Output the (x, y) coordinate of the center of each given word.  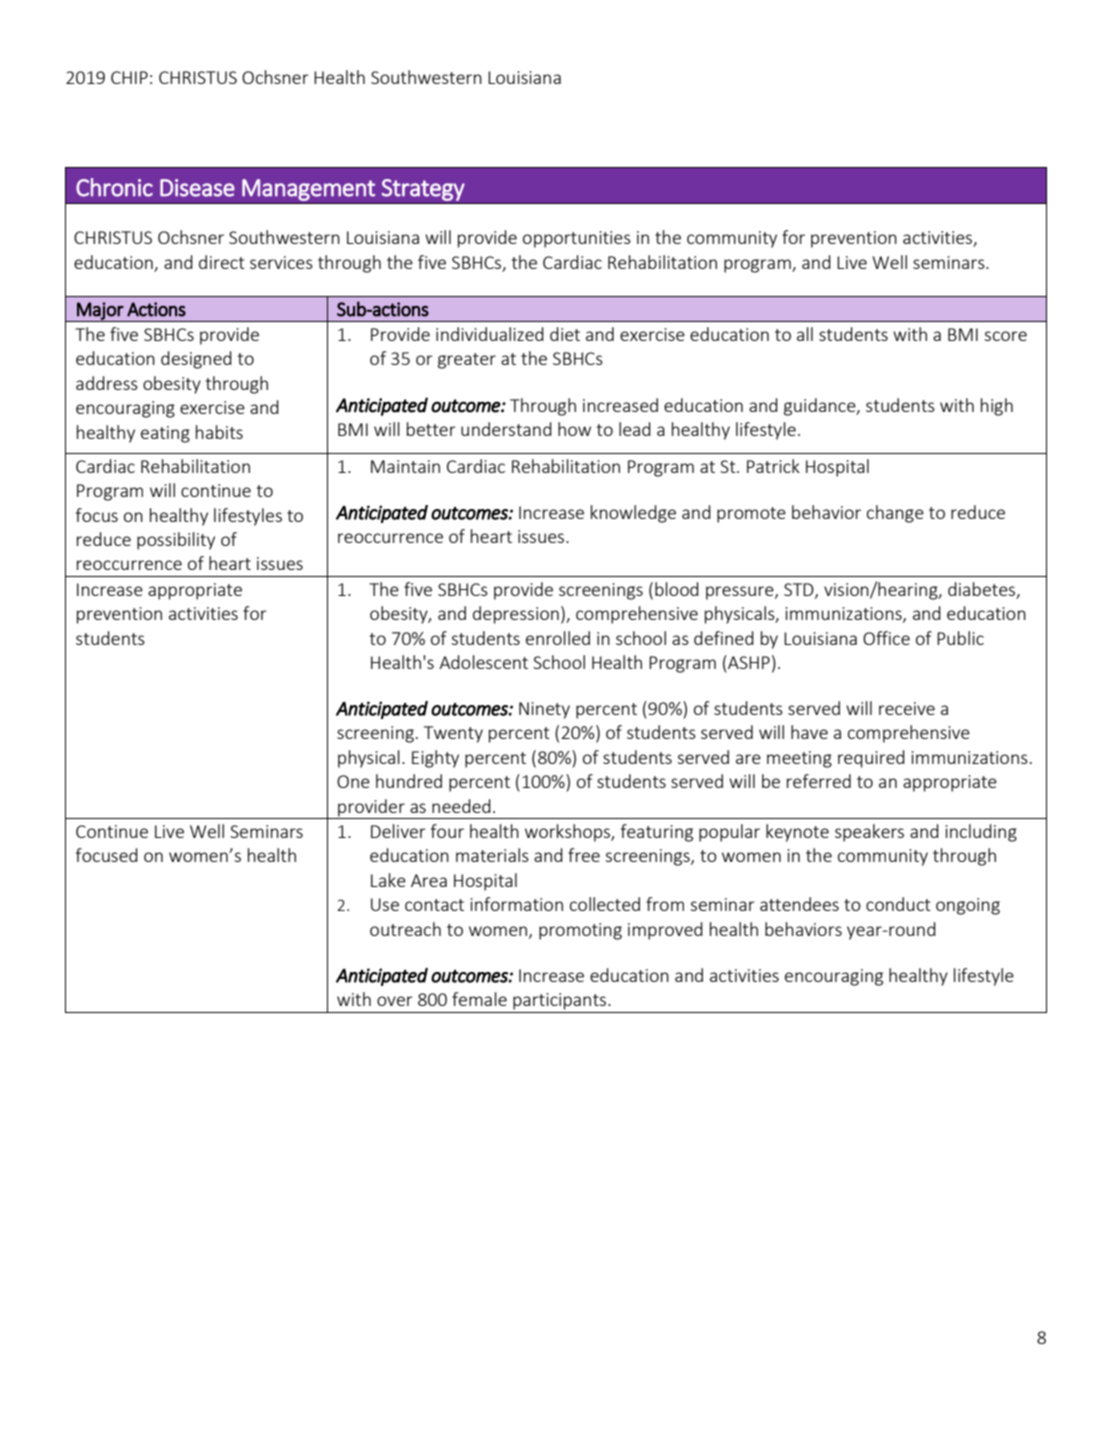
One (353, 781)
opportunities (577, 239)
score (1005, 336)
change (895, 514)
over (395, 1001)
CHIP (129, 77)
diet (565, 334)
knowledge (633, 514)
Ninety (544, 710)
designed (196, 360)
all (805, 334)
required (871, 759)
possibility (176, 541)
